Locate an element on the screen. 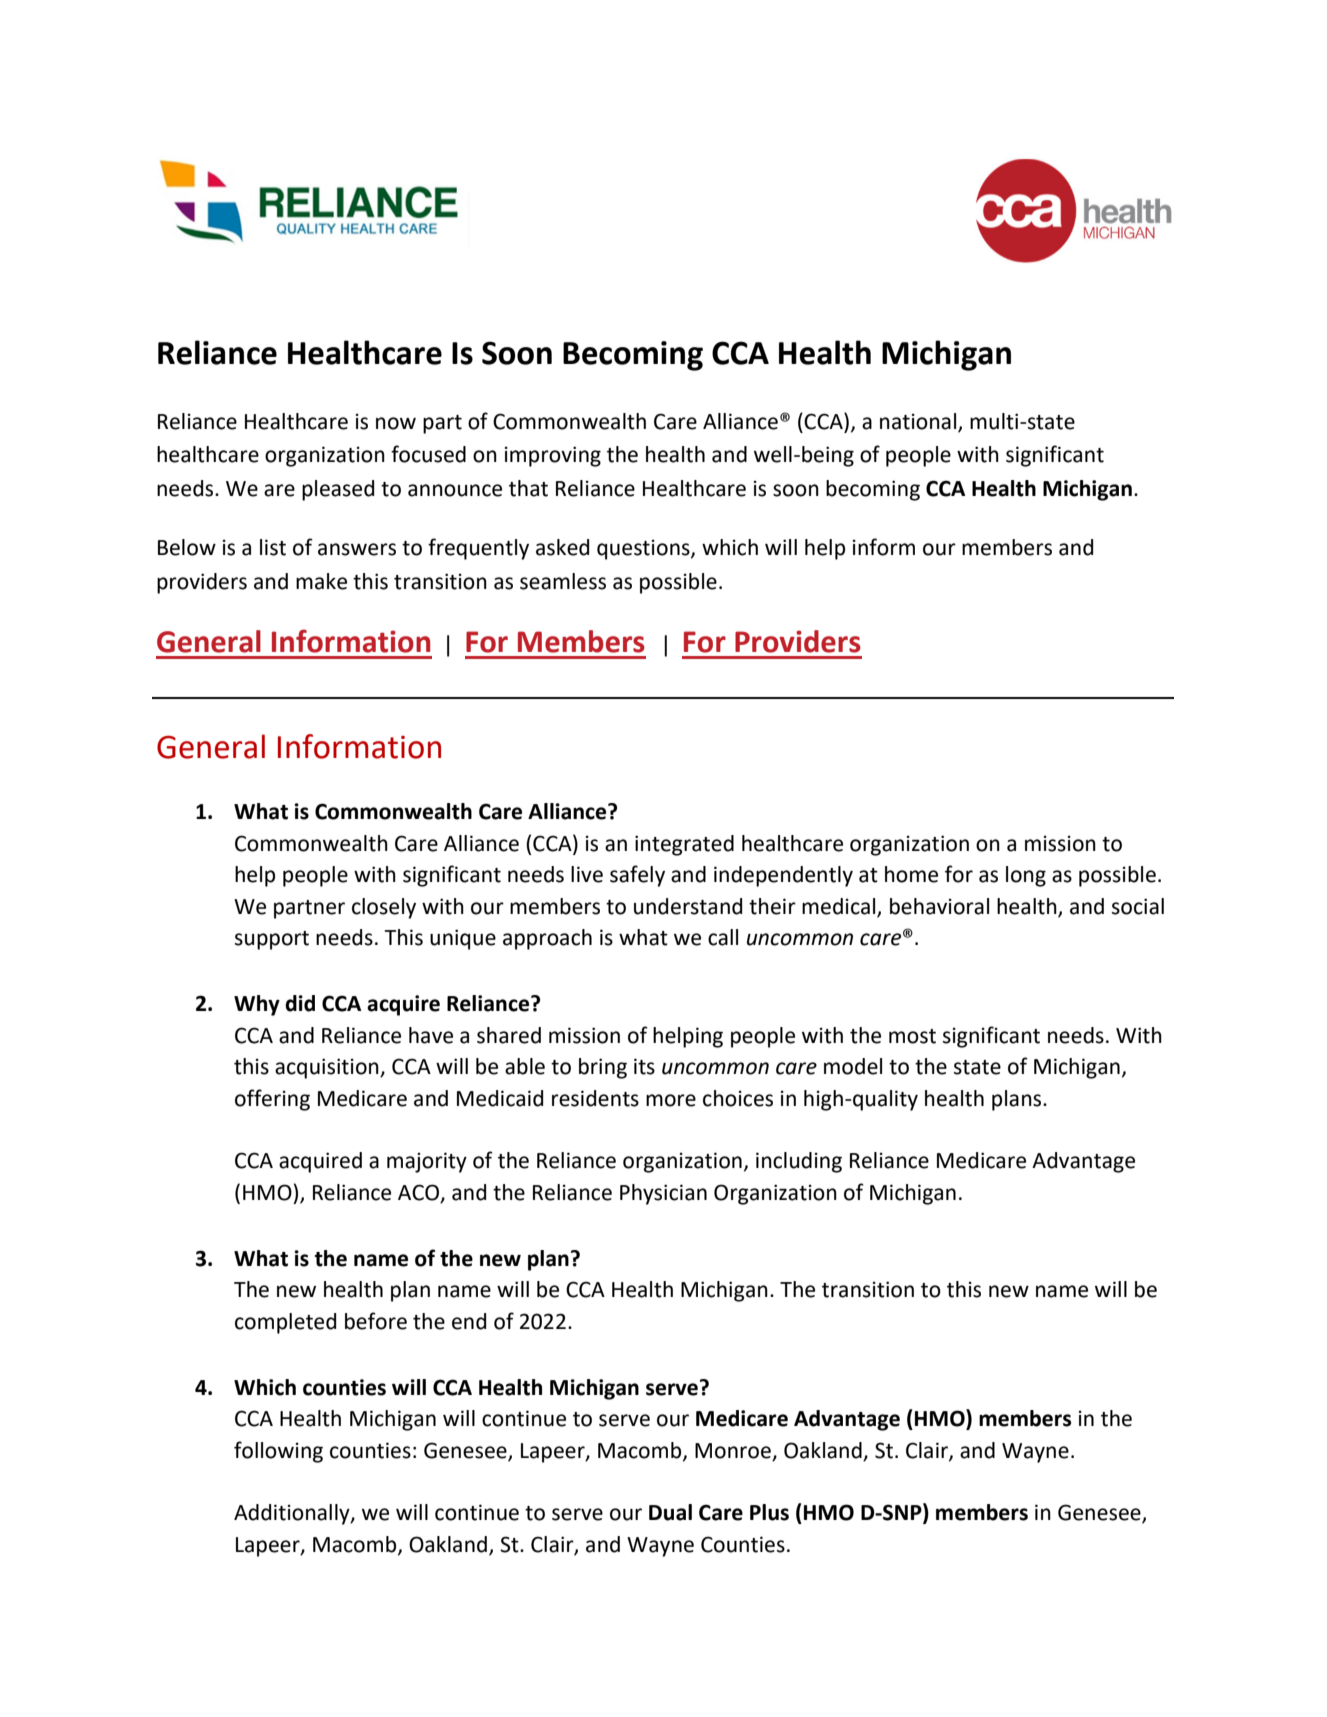  including is located at coordinates (799, 1162).
